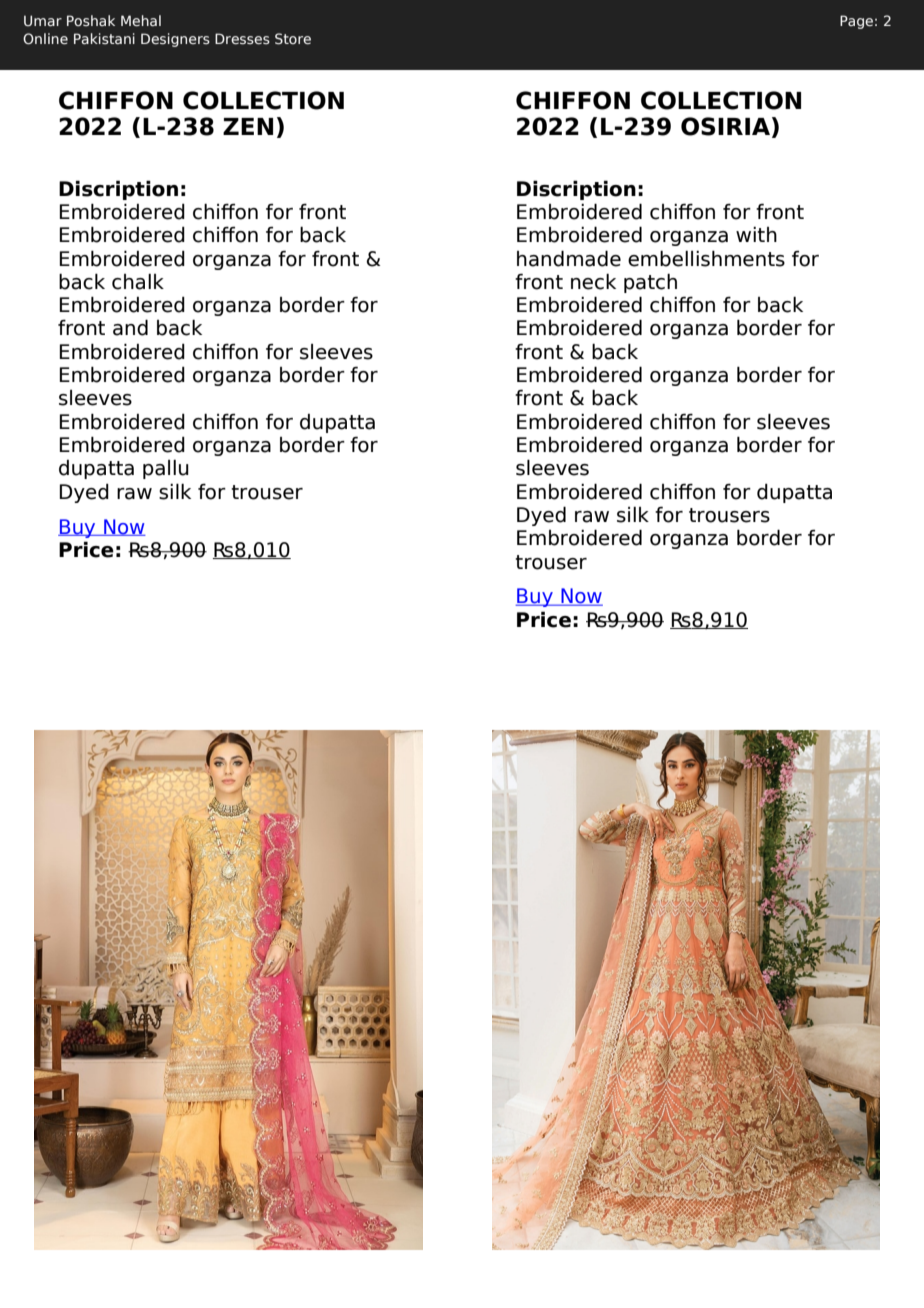 This screenshot has width=924, height=1308. I want to click on with, so click(756, 234).
